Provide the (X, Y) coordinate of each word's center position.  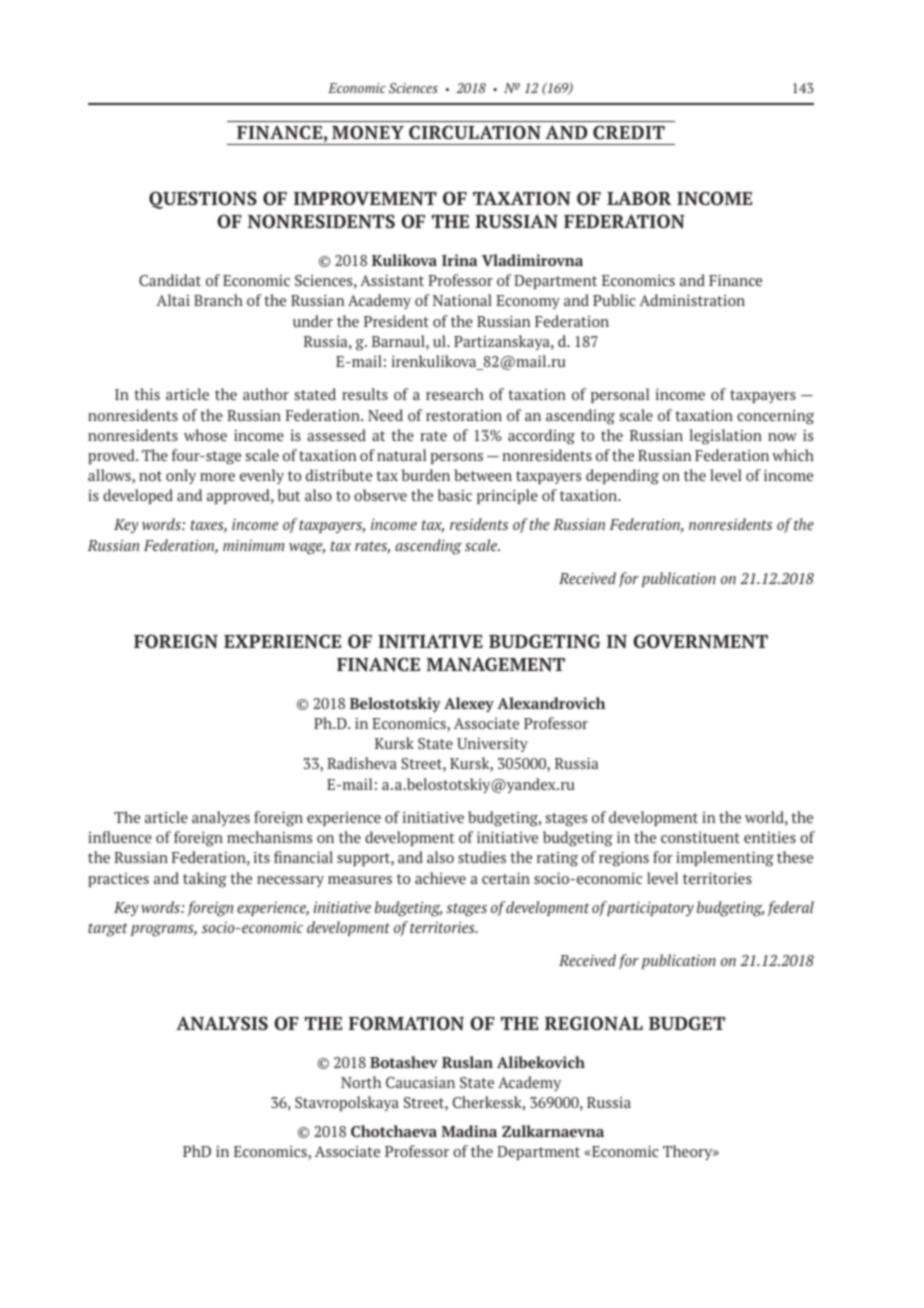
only (181, 476)
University (492, 744)
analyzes (221, 818)
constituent (700, 837)
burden (426, 475)
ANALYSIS (222, 1023)
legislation (726, 437)
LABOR (639, 198)
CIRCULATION (475, 132)
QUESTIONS (203, 200)
